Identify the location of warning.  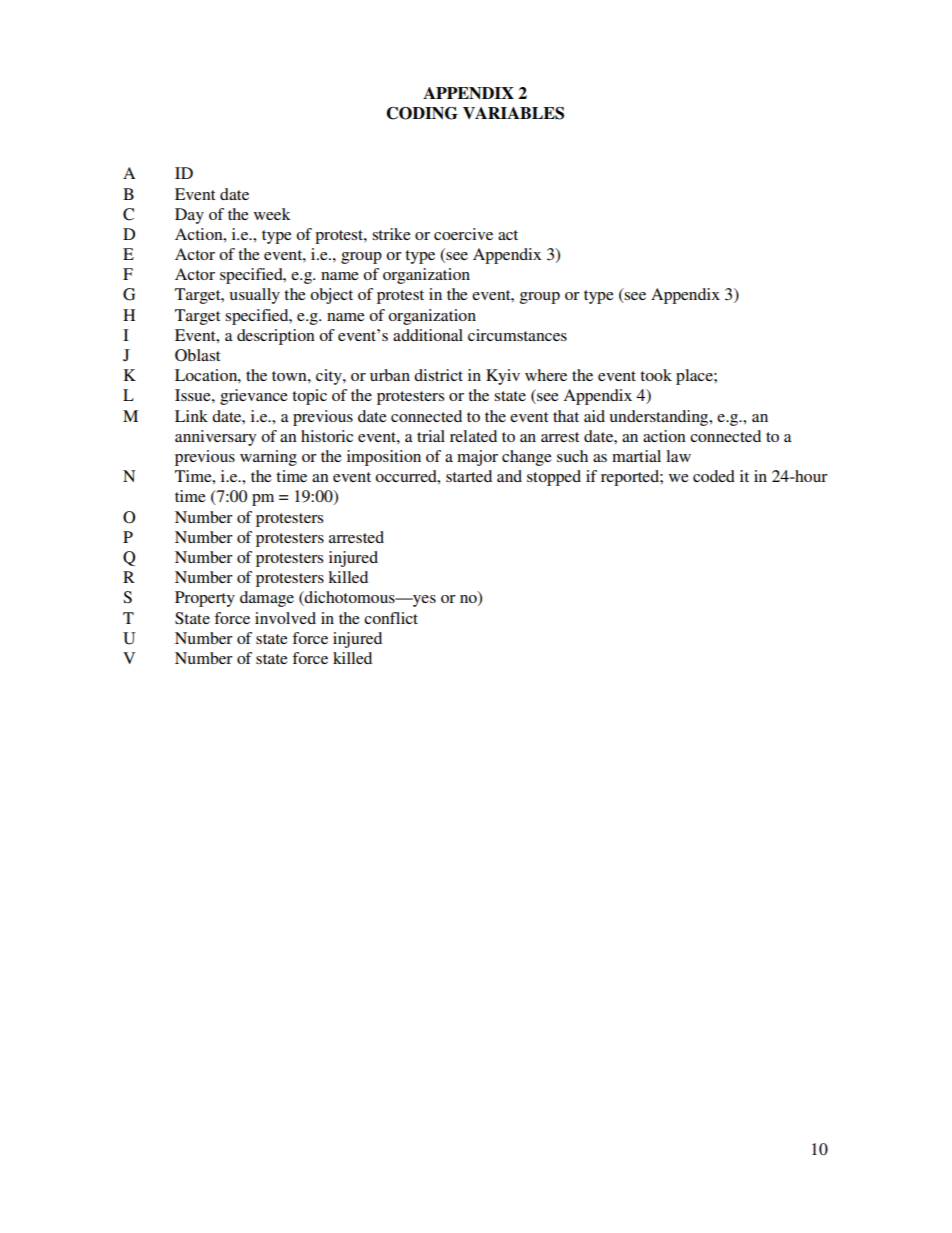
(268, 458).
